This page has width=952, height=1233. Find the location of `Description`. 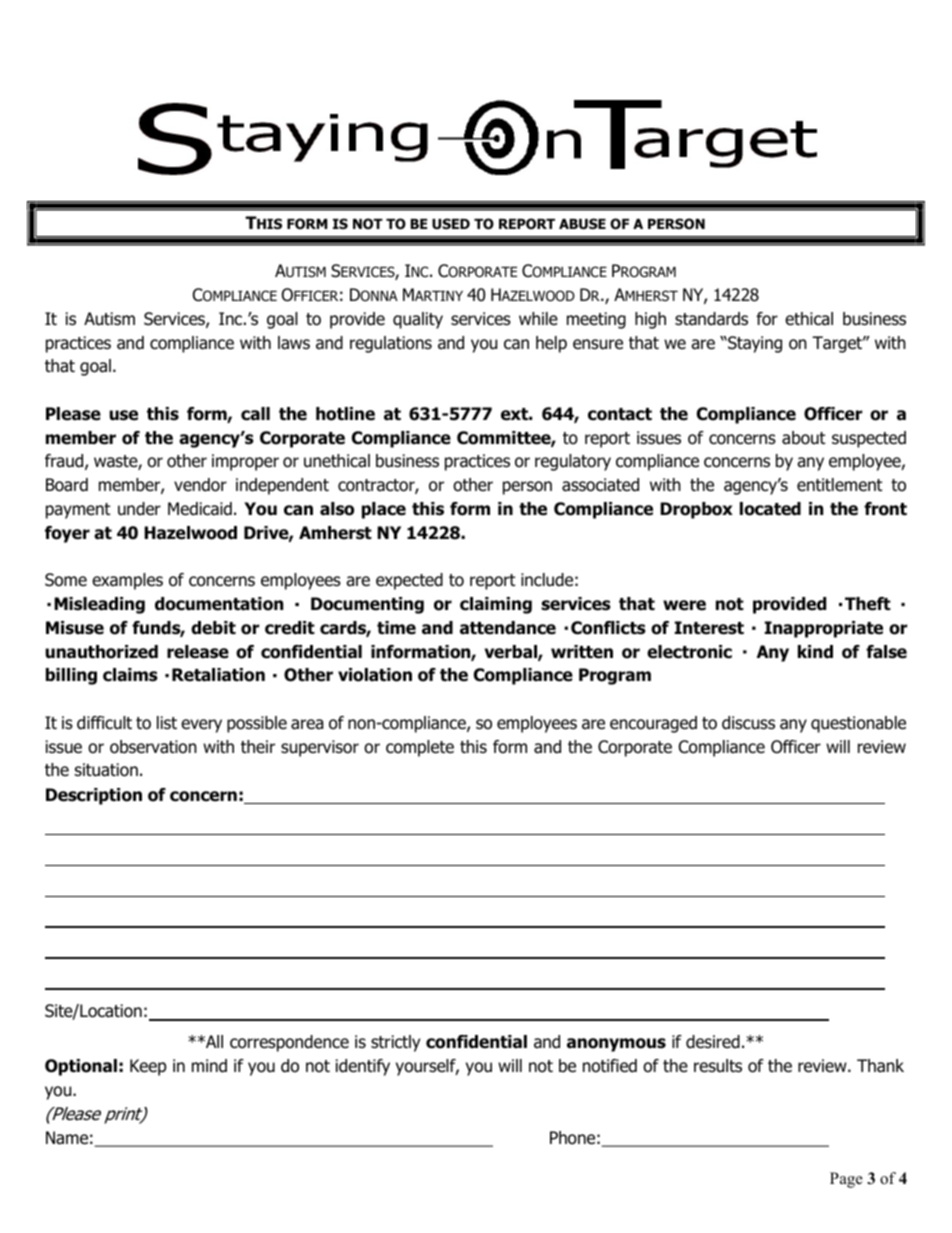

Description is located at coordinates (94, 796).
